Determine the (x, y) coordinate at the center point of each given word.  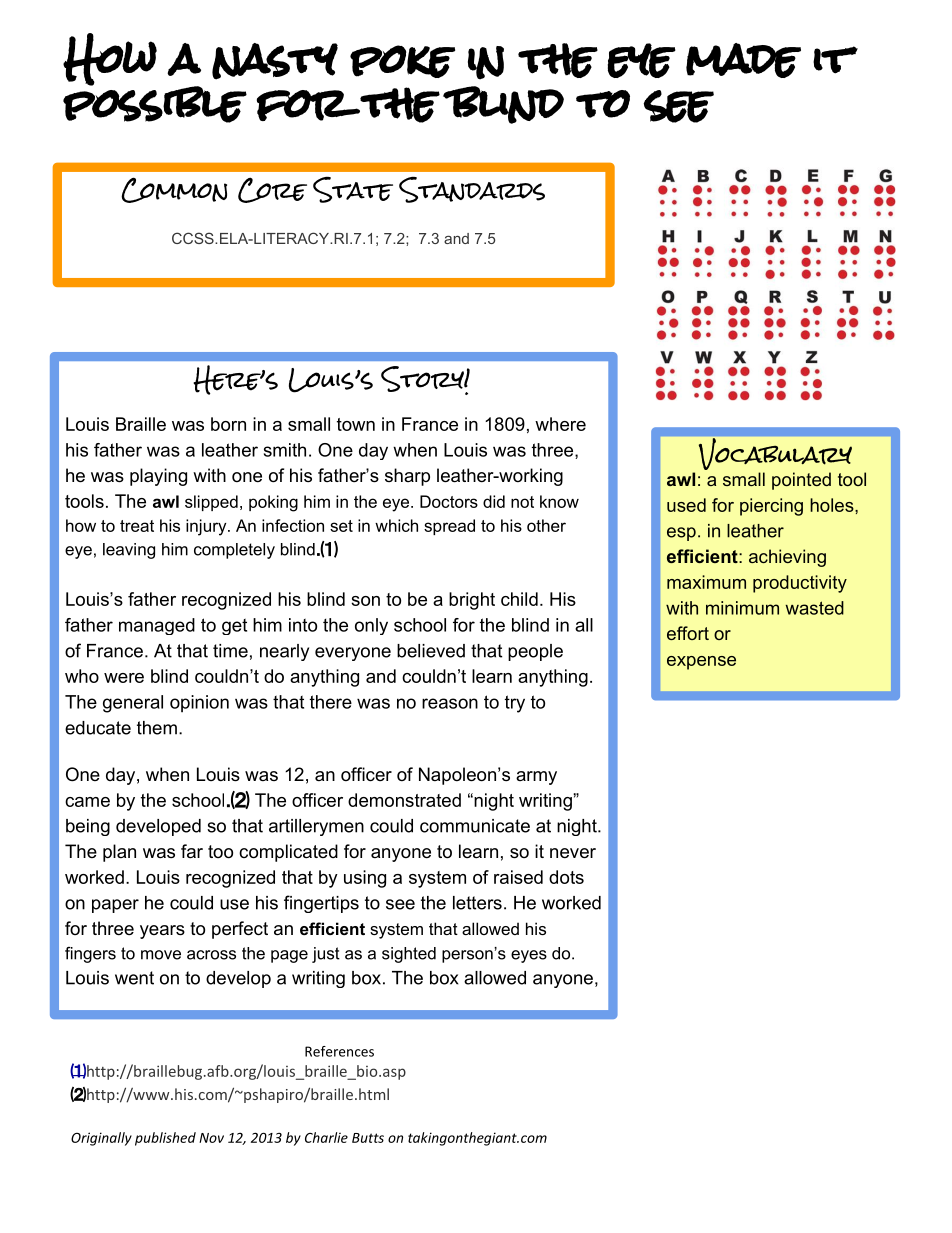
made (743, 60)
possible (155, 103)
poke (402, 61)
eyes (529, 956)
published (165, 1139)
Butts (368, 1138)
